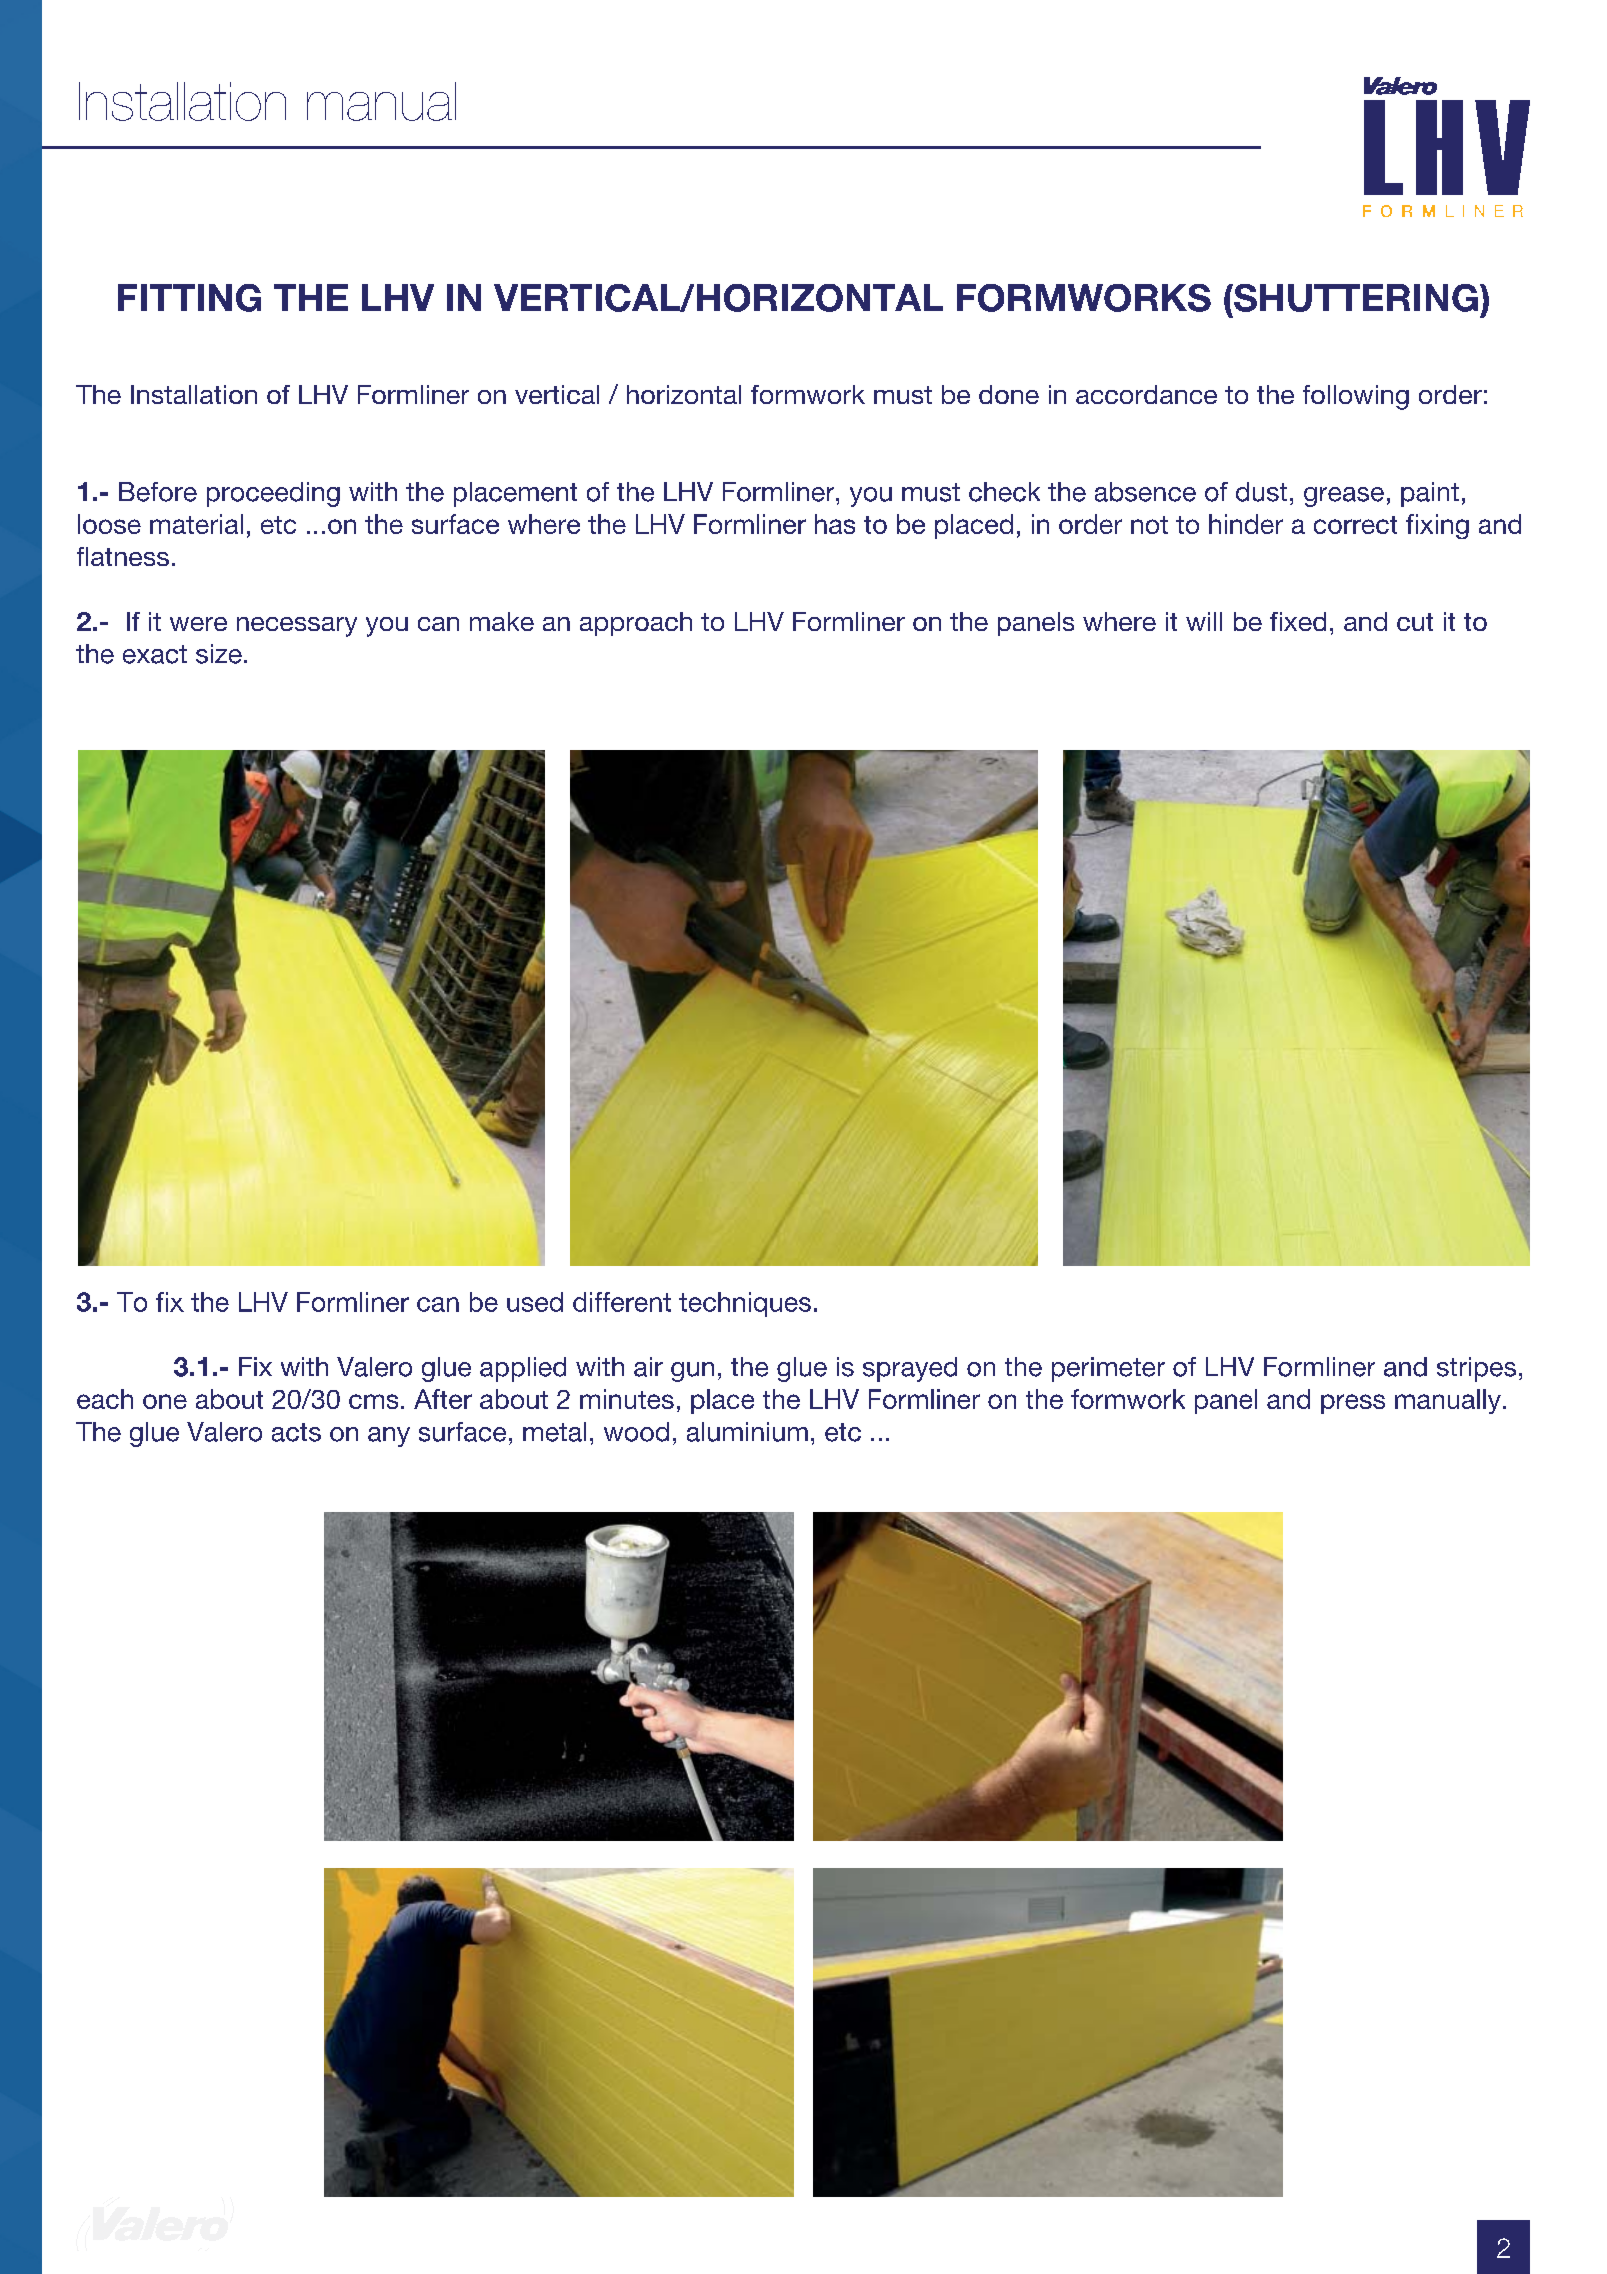 The image size is (1607, 2274). I want to click on done, so click(1009, 394).
